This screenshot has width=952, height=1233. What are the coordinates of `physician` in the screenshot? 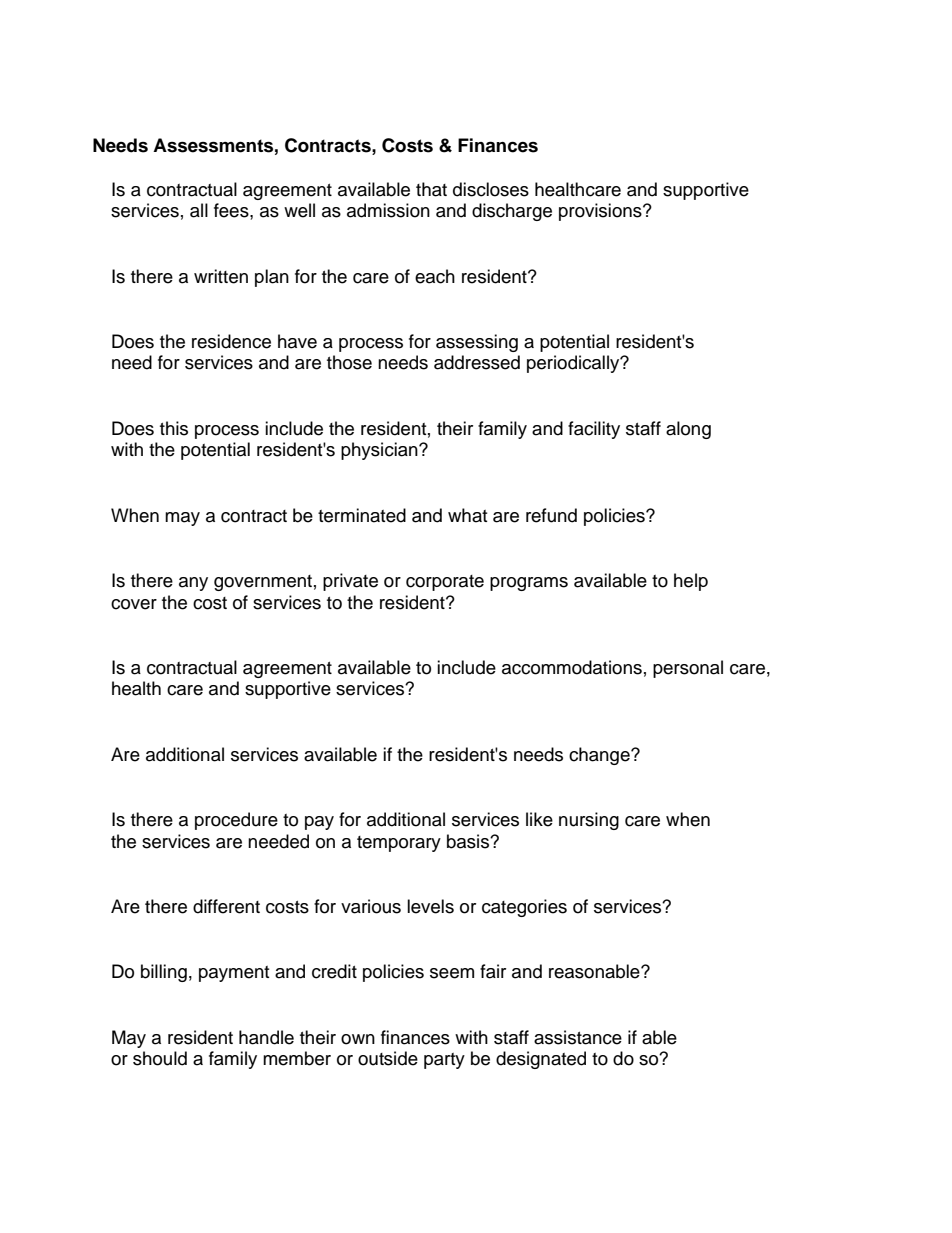 It's located at (380, 451).
